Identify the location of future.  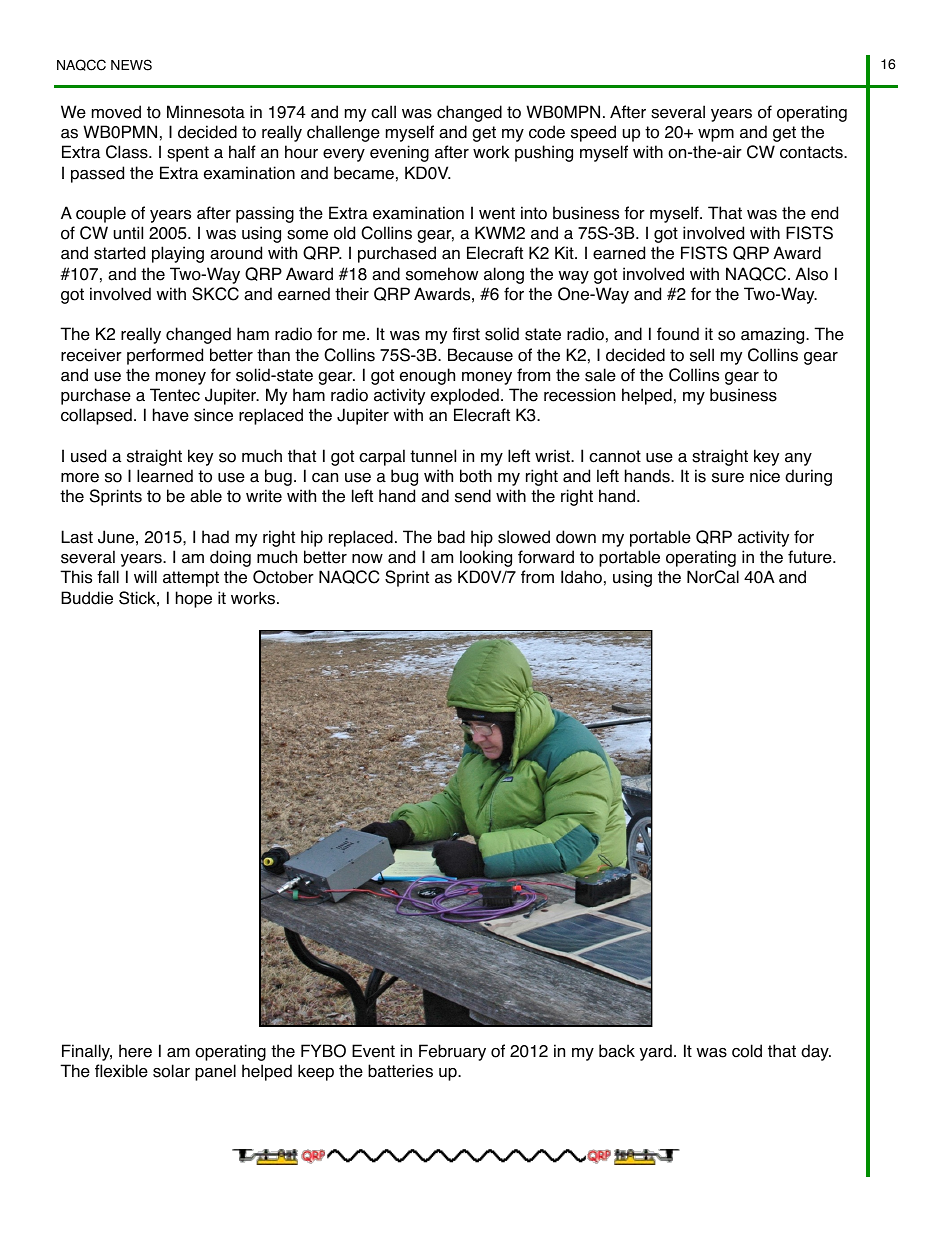
(811, 557).
